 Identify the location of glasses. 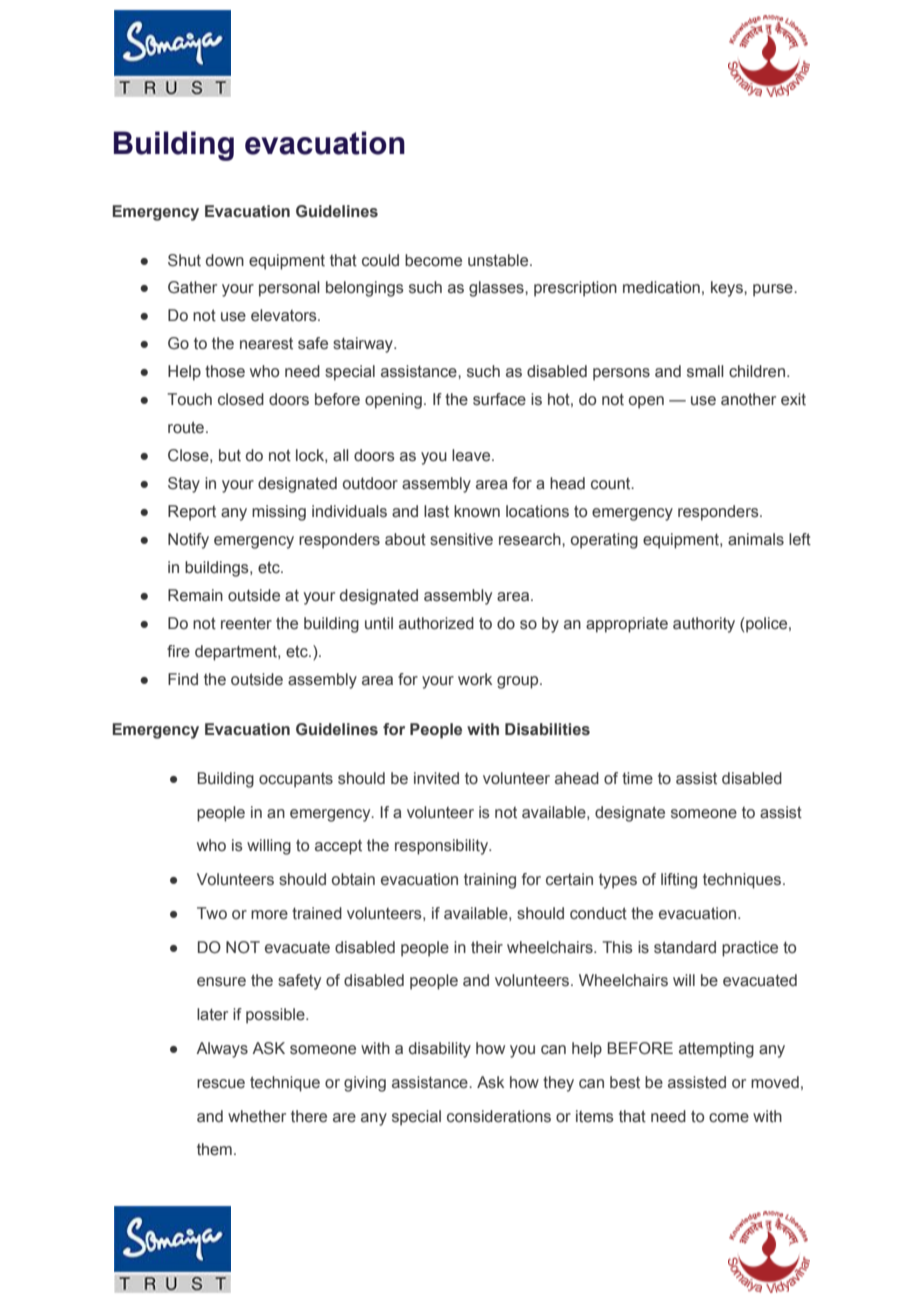
(497, 289).
